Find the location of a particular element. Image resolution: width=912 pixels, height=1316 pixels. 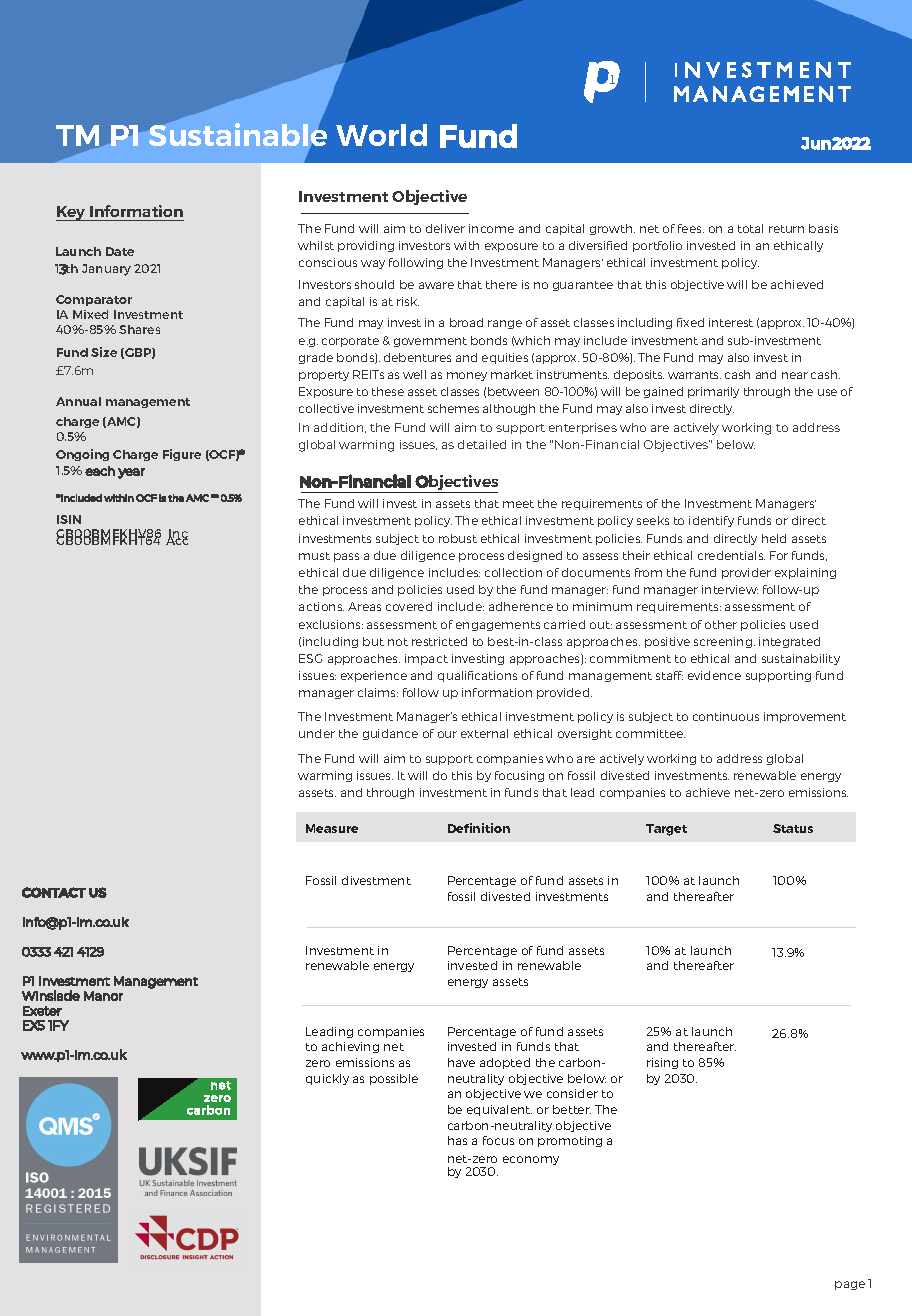

quickly is located at coordinates (327, 1079).
